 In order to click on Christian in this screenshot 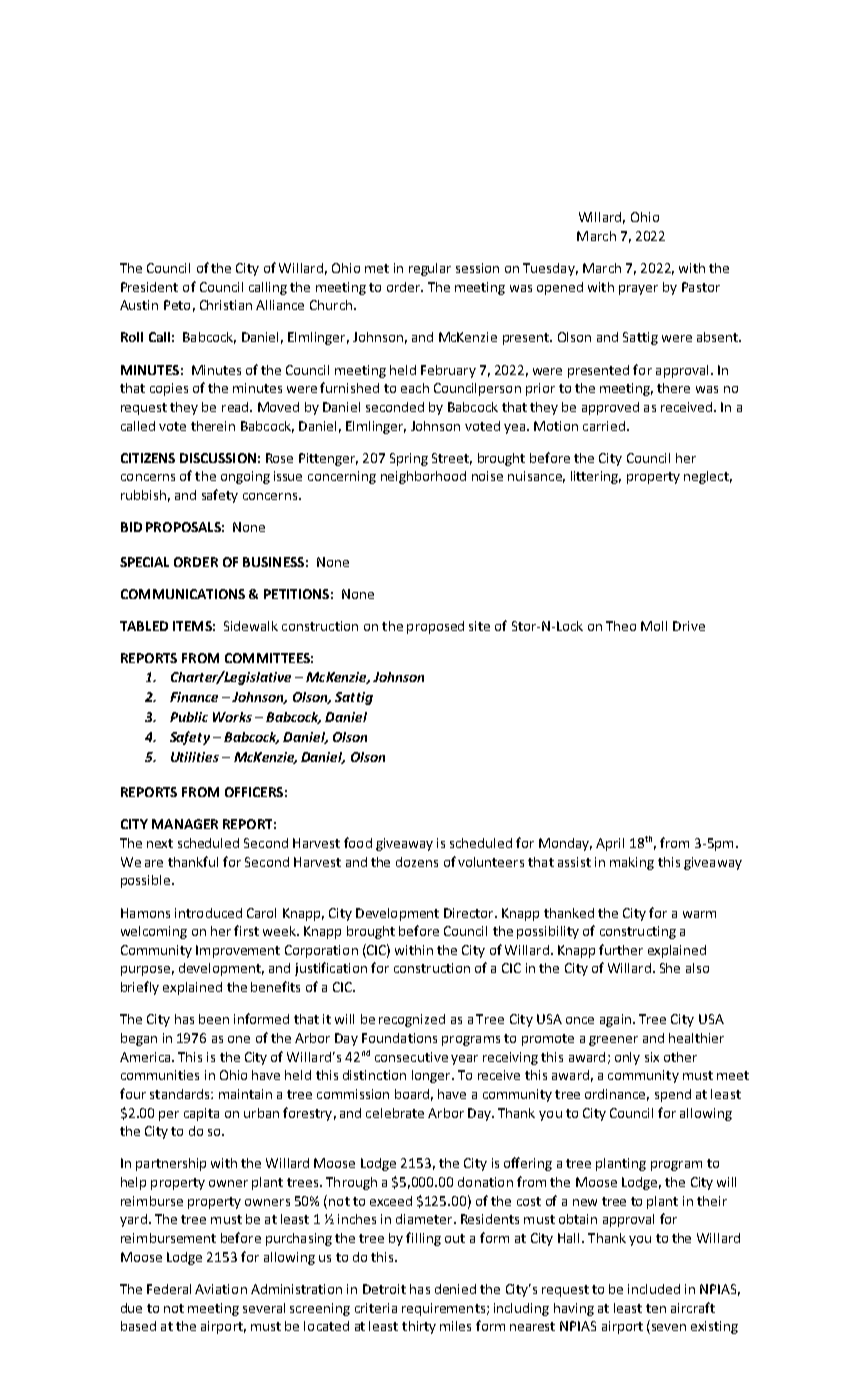, I will do `click(226, 305)`.
